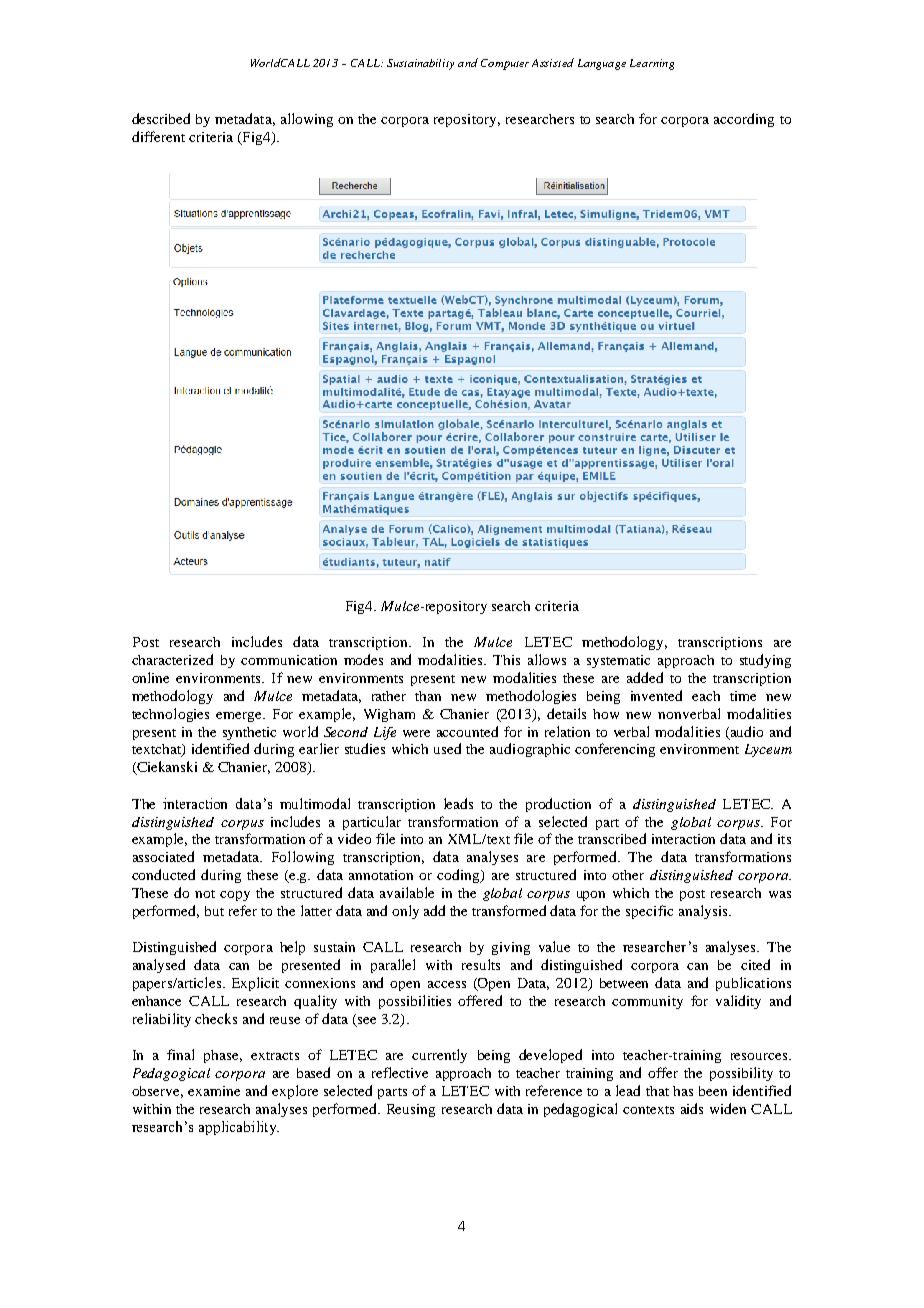 The width and height of the document is (924, 1308). What do you see at coordinates (713, 1091) in the document?
I see `been` at bounding box center [713, 1091].
